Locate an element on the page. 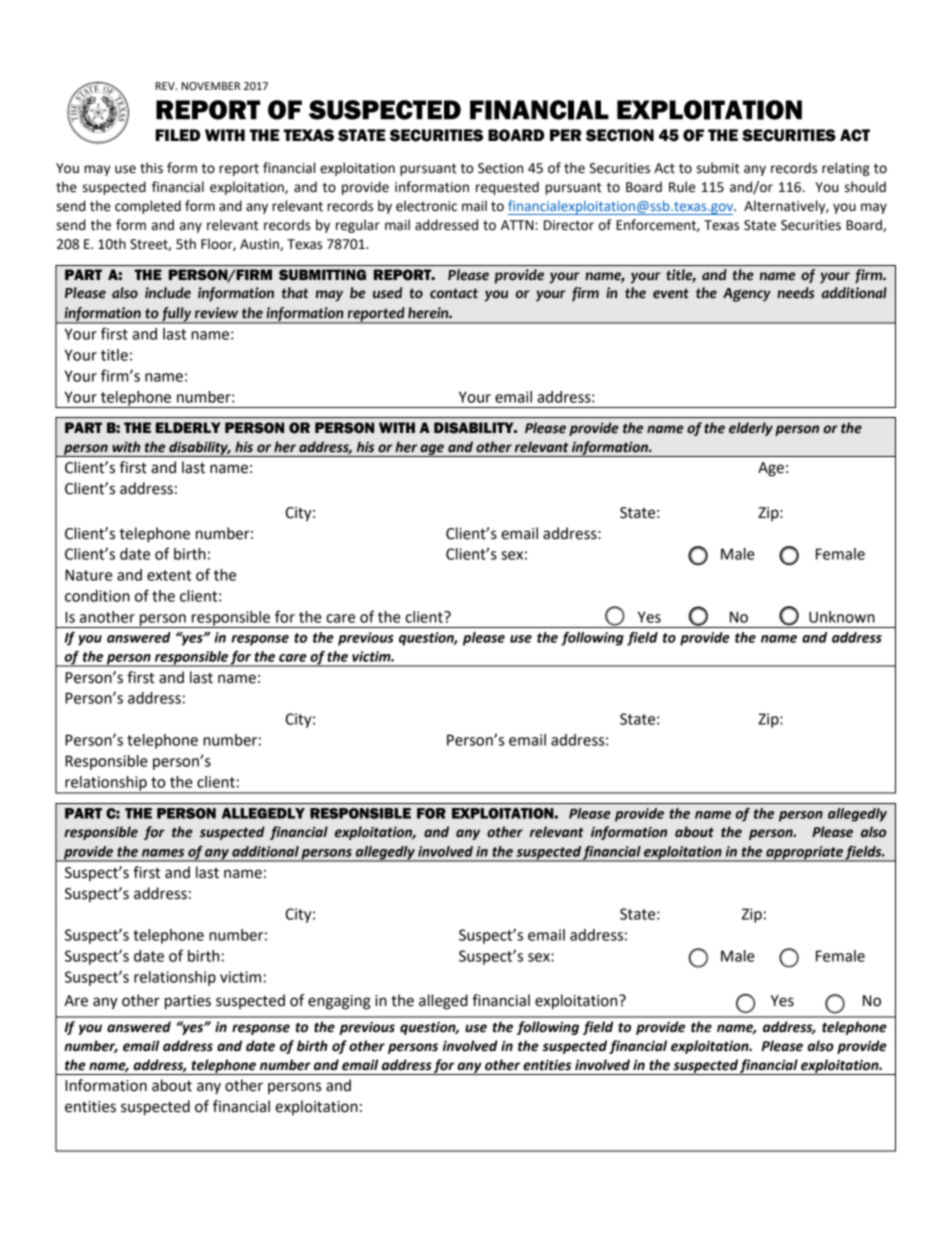  appropriate is located at coordinates (804, 854).
